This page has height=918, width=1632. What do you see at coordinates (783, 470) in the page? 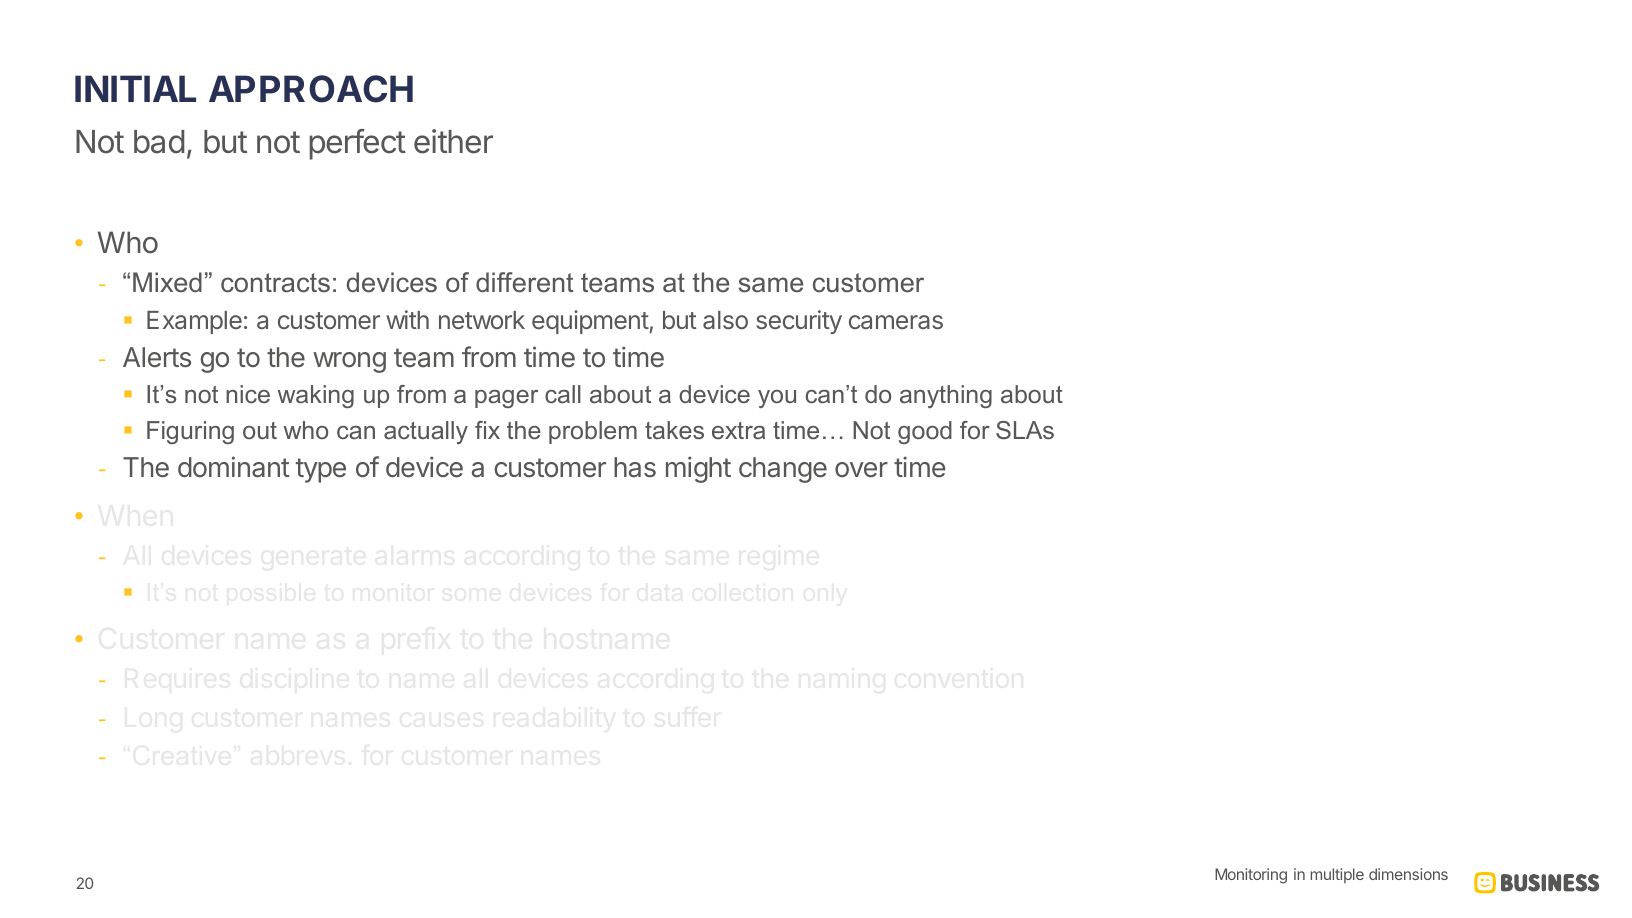
I see `change` at bounding box center [783, 470].
